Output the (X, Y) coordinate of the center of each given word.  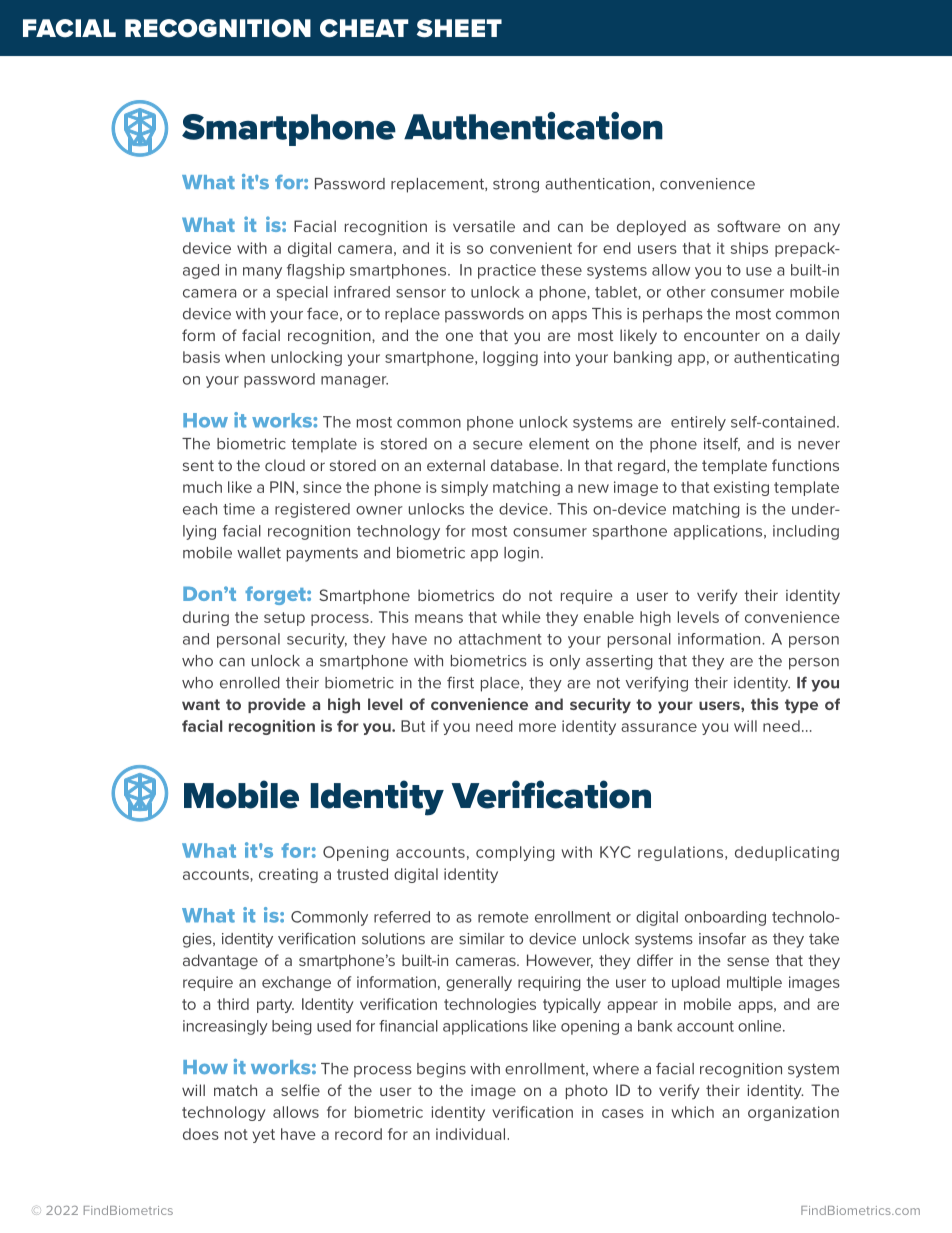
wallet (259, 553)
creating (288, 875)
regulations (682, 853)
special (302, 293)
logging (510, 358)
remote (503, 917)
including (806, 532)
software (749, 226)
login (521, 554)
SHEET (459, 28)
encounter (722, 335)
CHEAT (364, 28)
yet (263, 1136)
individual (470, 1134)
